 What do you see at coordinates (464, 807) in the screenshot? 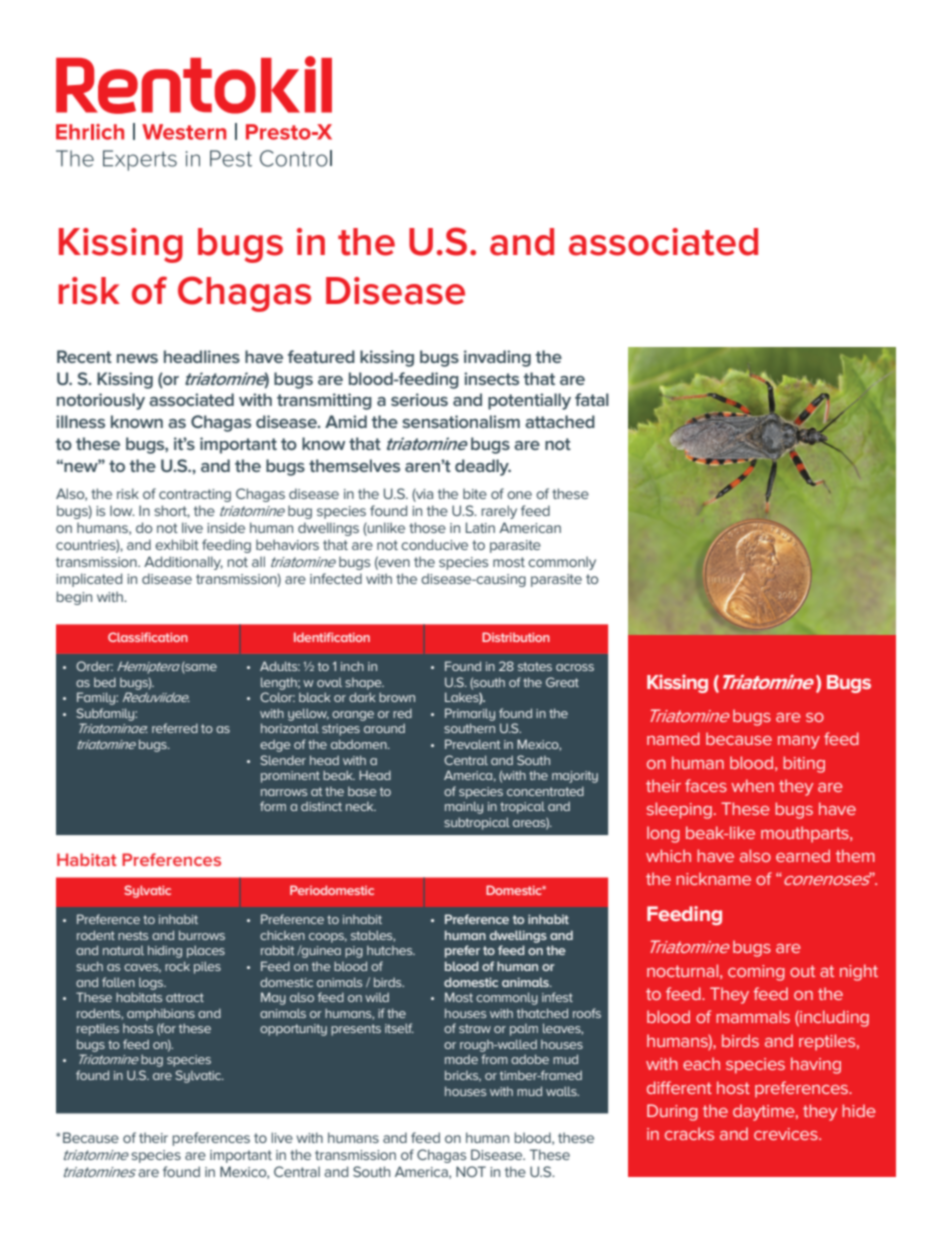
I see `mainly` at bounding box center [464, 807].
